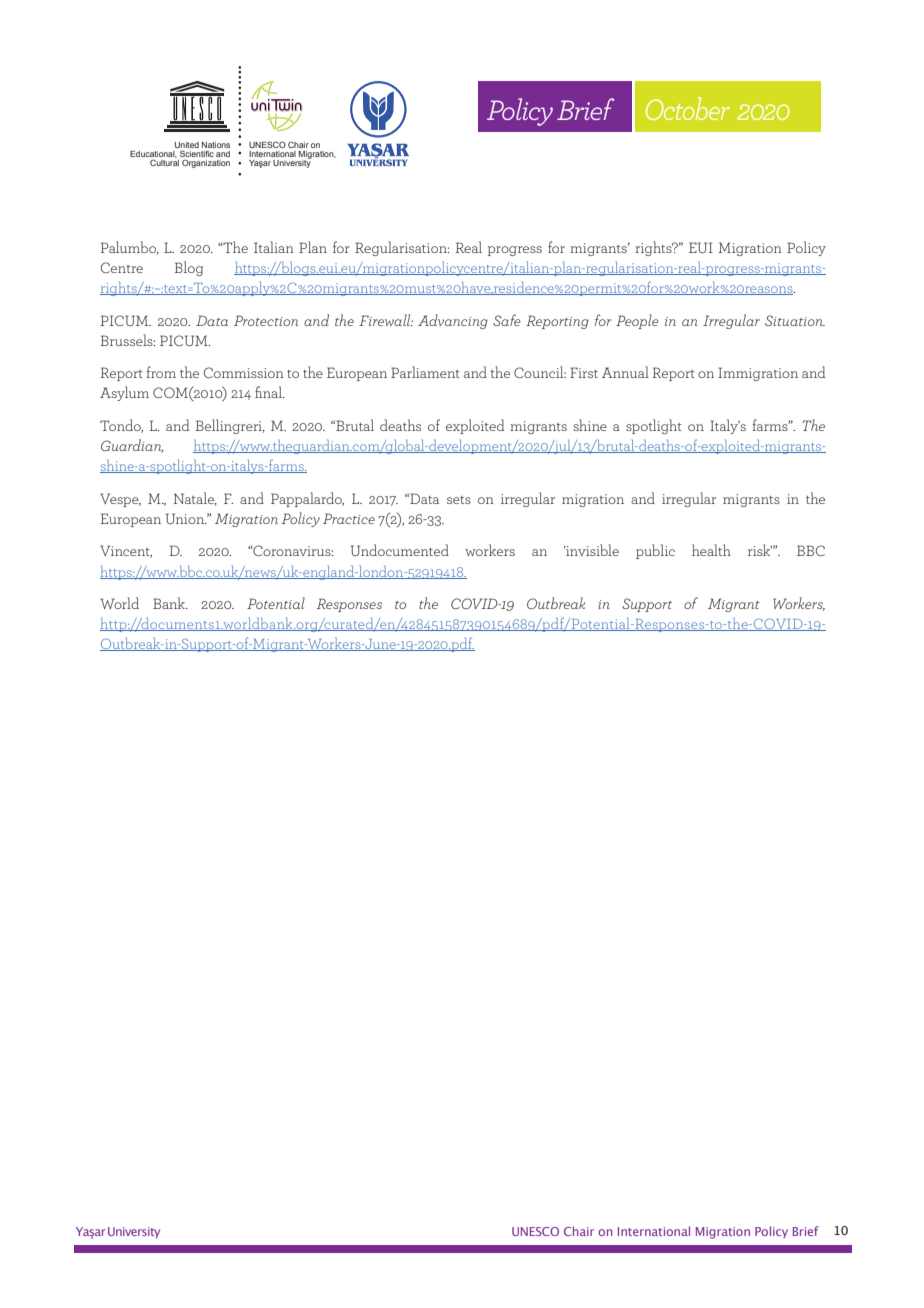 The height and width of the screenshot is (1308, 924). Describe the element at coordinates (216, 145) in the screenshot. I see `Nations` at that location.
